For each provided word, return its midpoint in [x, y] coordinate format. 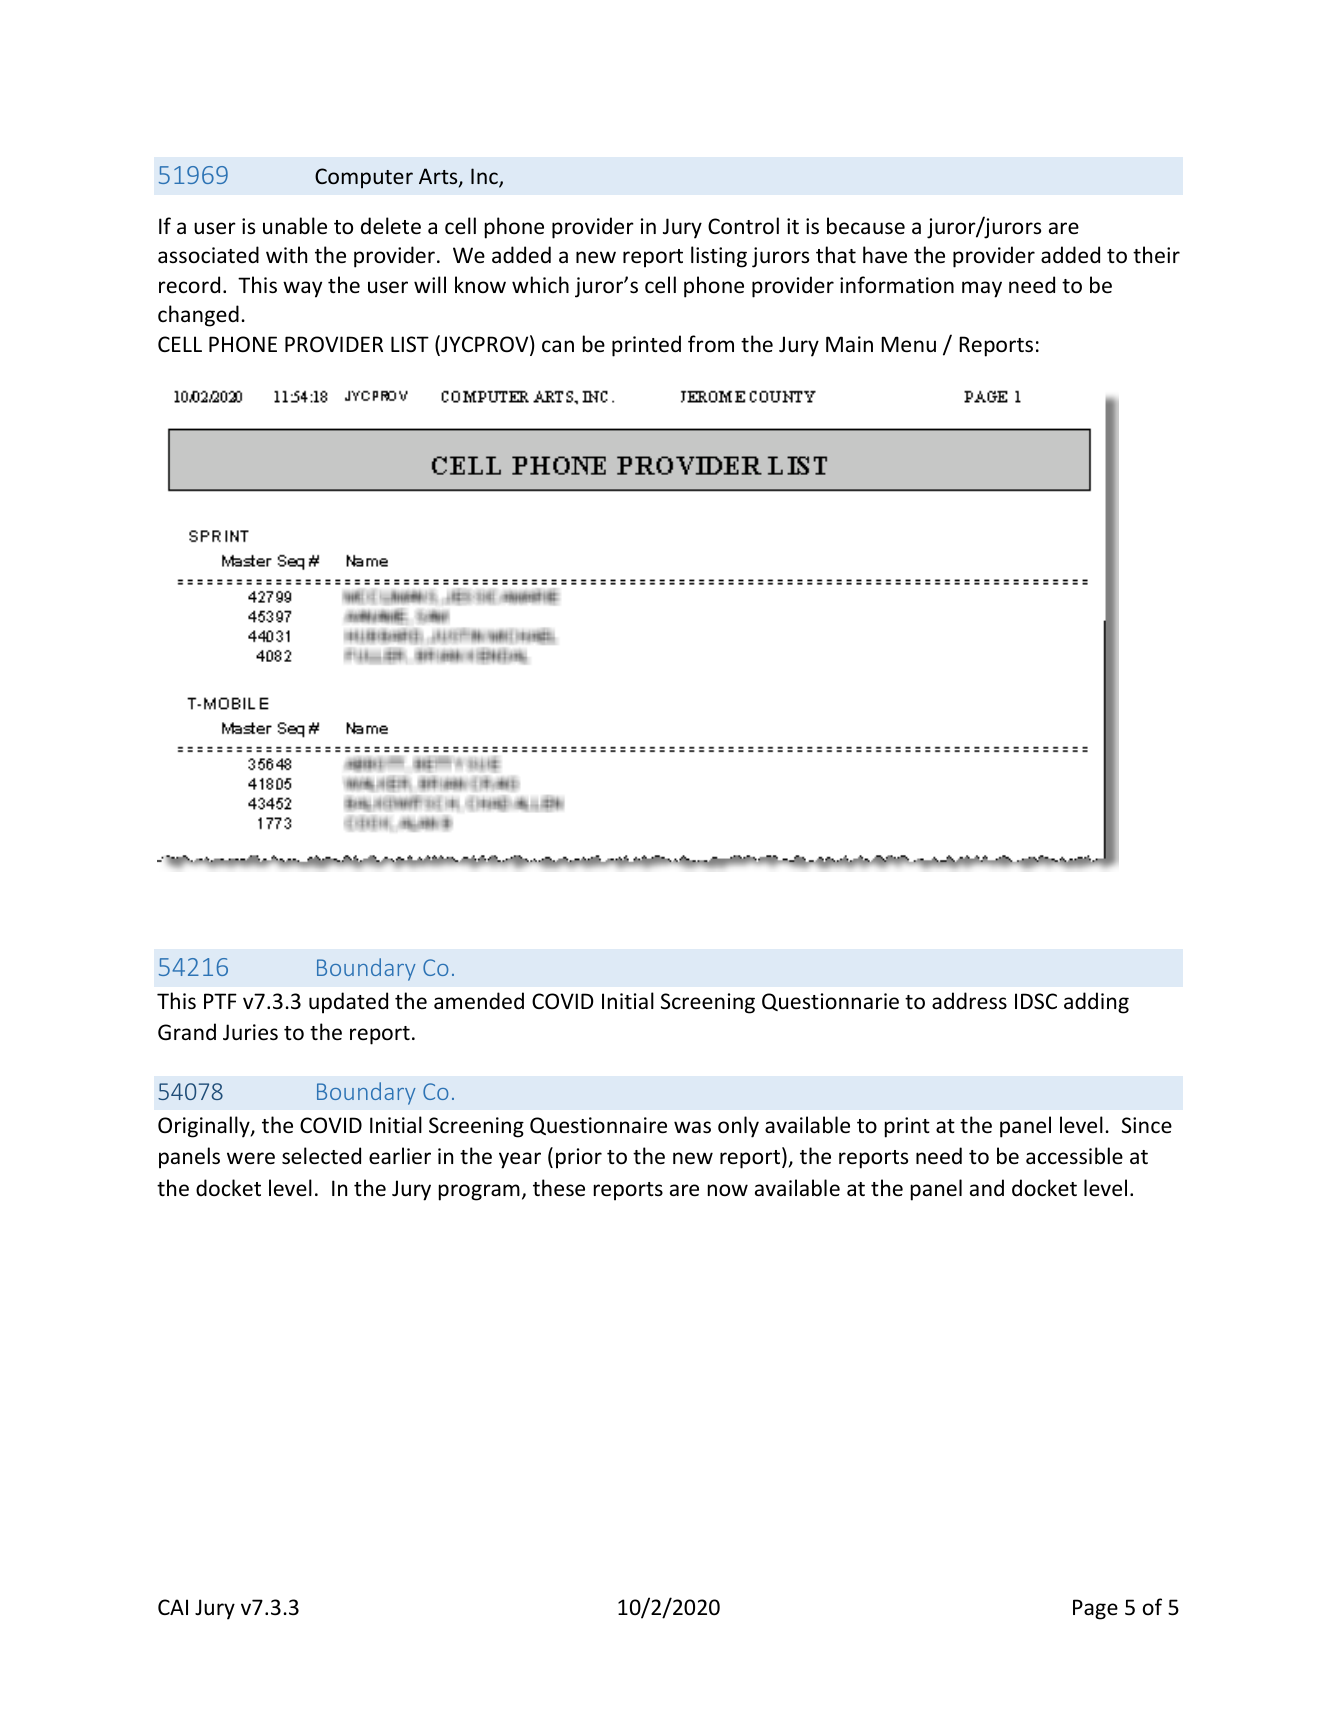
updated [348, 1003]
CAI [173, 1607]
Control [743, 226]
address [969, 1001]
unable [295, 226]
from [711, 344]
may [982, 289]
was [692, 1127]
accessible [1074, 1156]
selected [321, 1156]
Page [1095, 1609]
